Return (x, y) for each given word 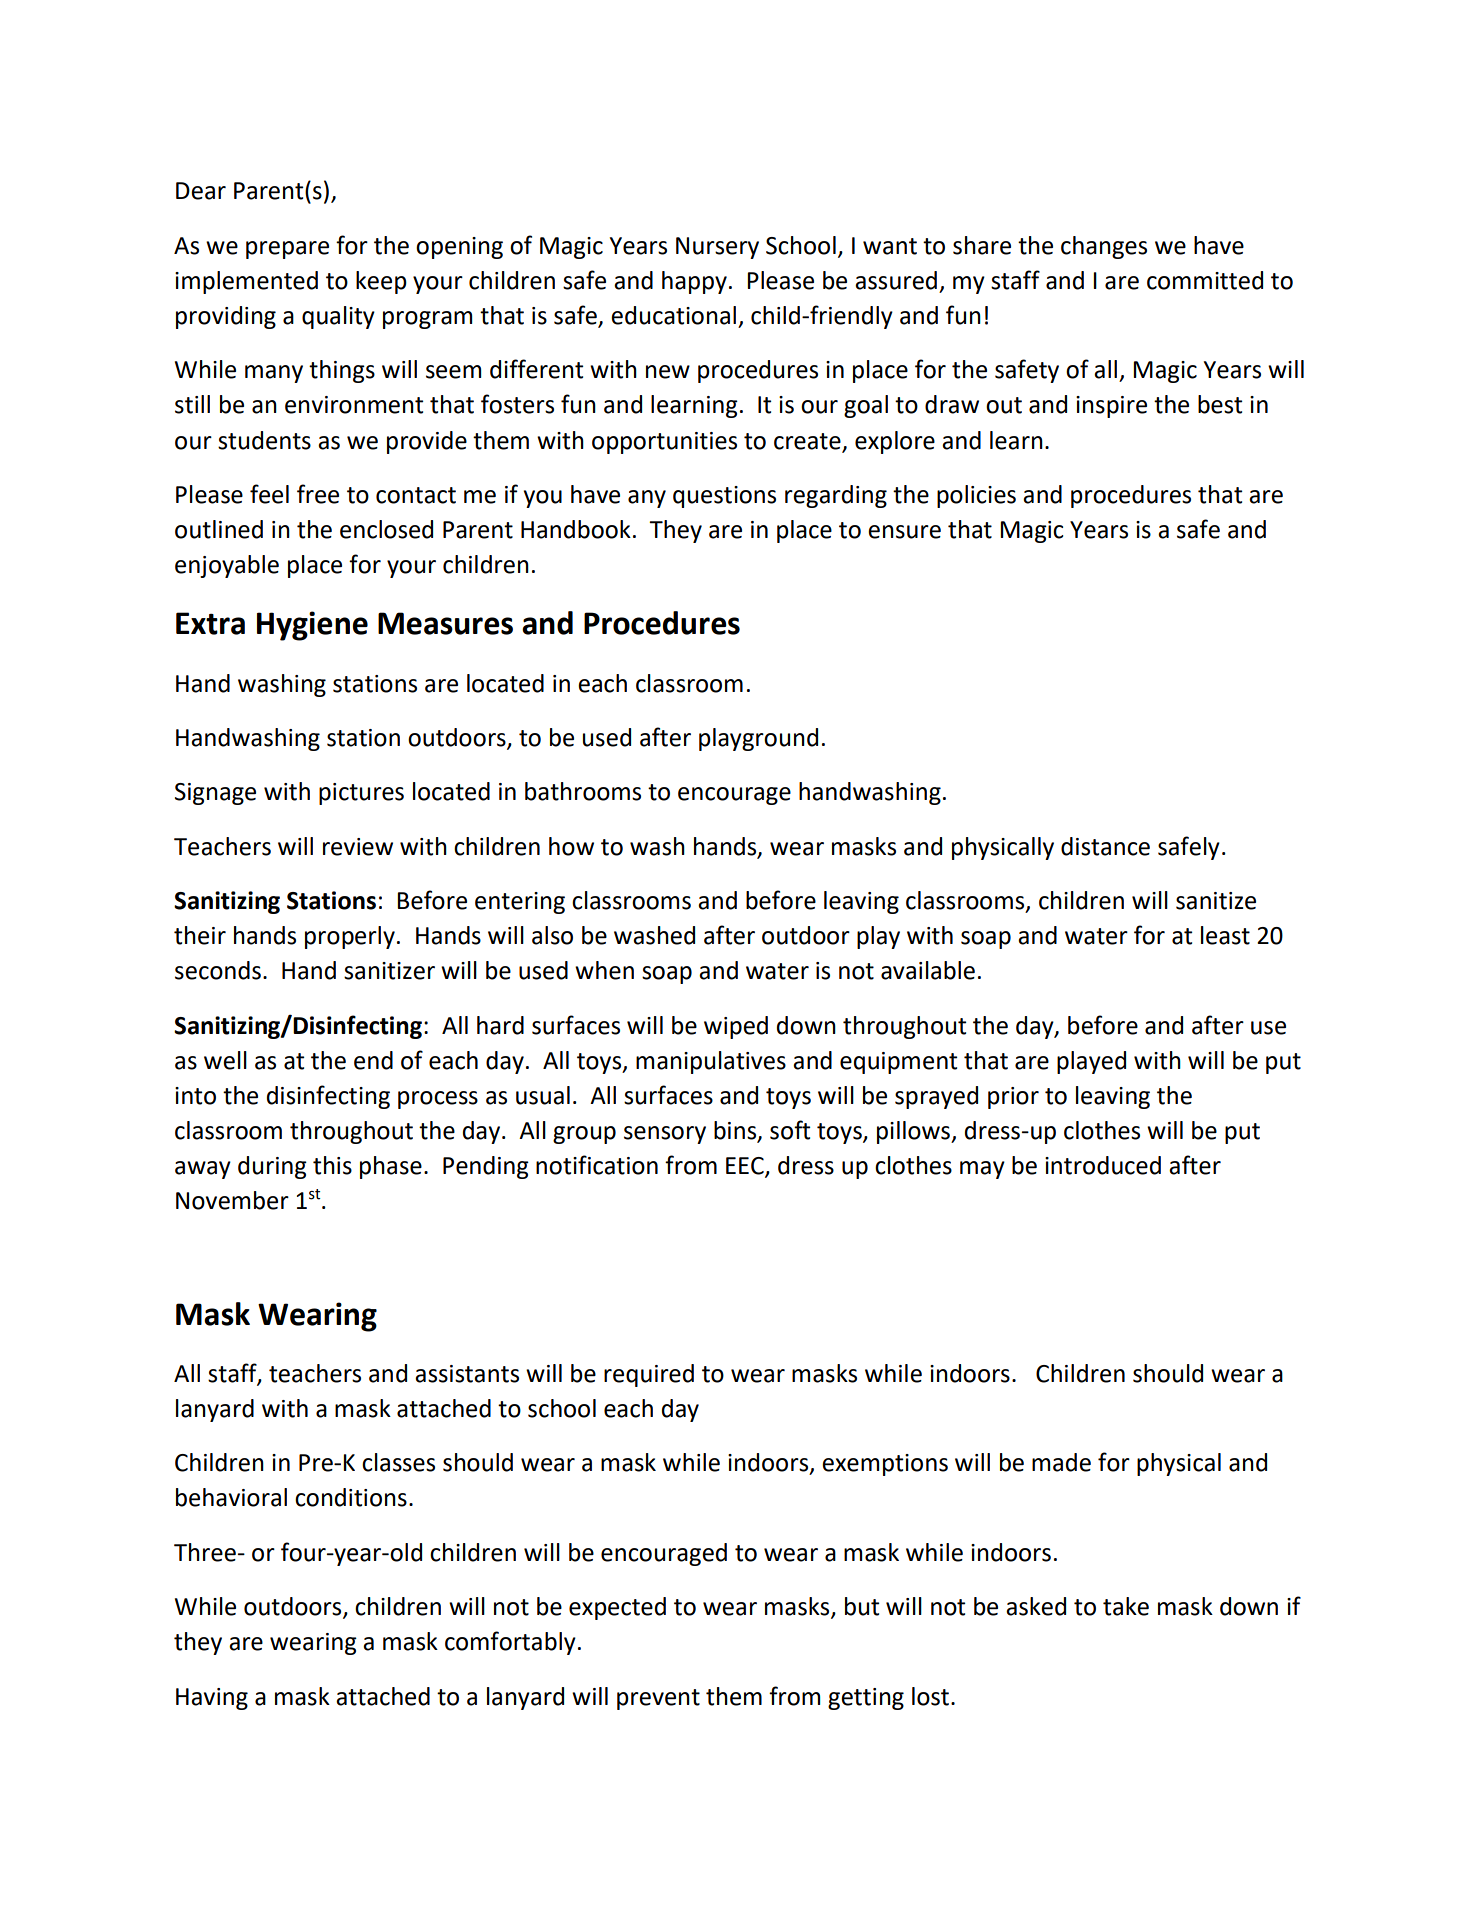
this (332, 1165)
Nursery (717, 248)
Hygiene (312, 626)
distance (1105, 846)
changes (1104, 247)
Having (212, 1699)
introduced (1103, 1165)
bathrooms (583, 791)
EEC (746, 1167)
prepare (287, 250)
